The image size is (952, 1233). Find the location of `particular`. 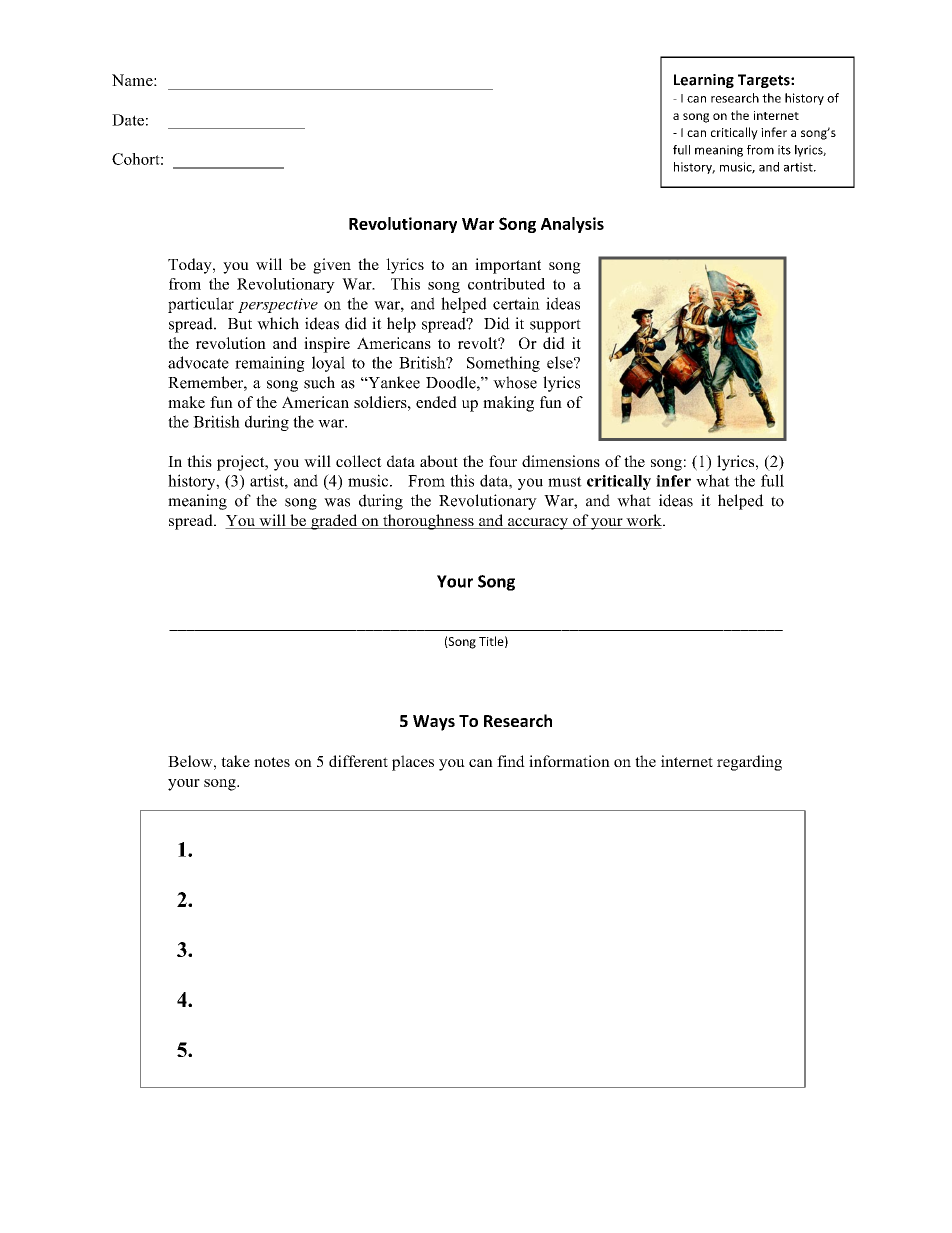

particular is located at coordinates (201, 305).
